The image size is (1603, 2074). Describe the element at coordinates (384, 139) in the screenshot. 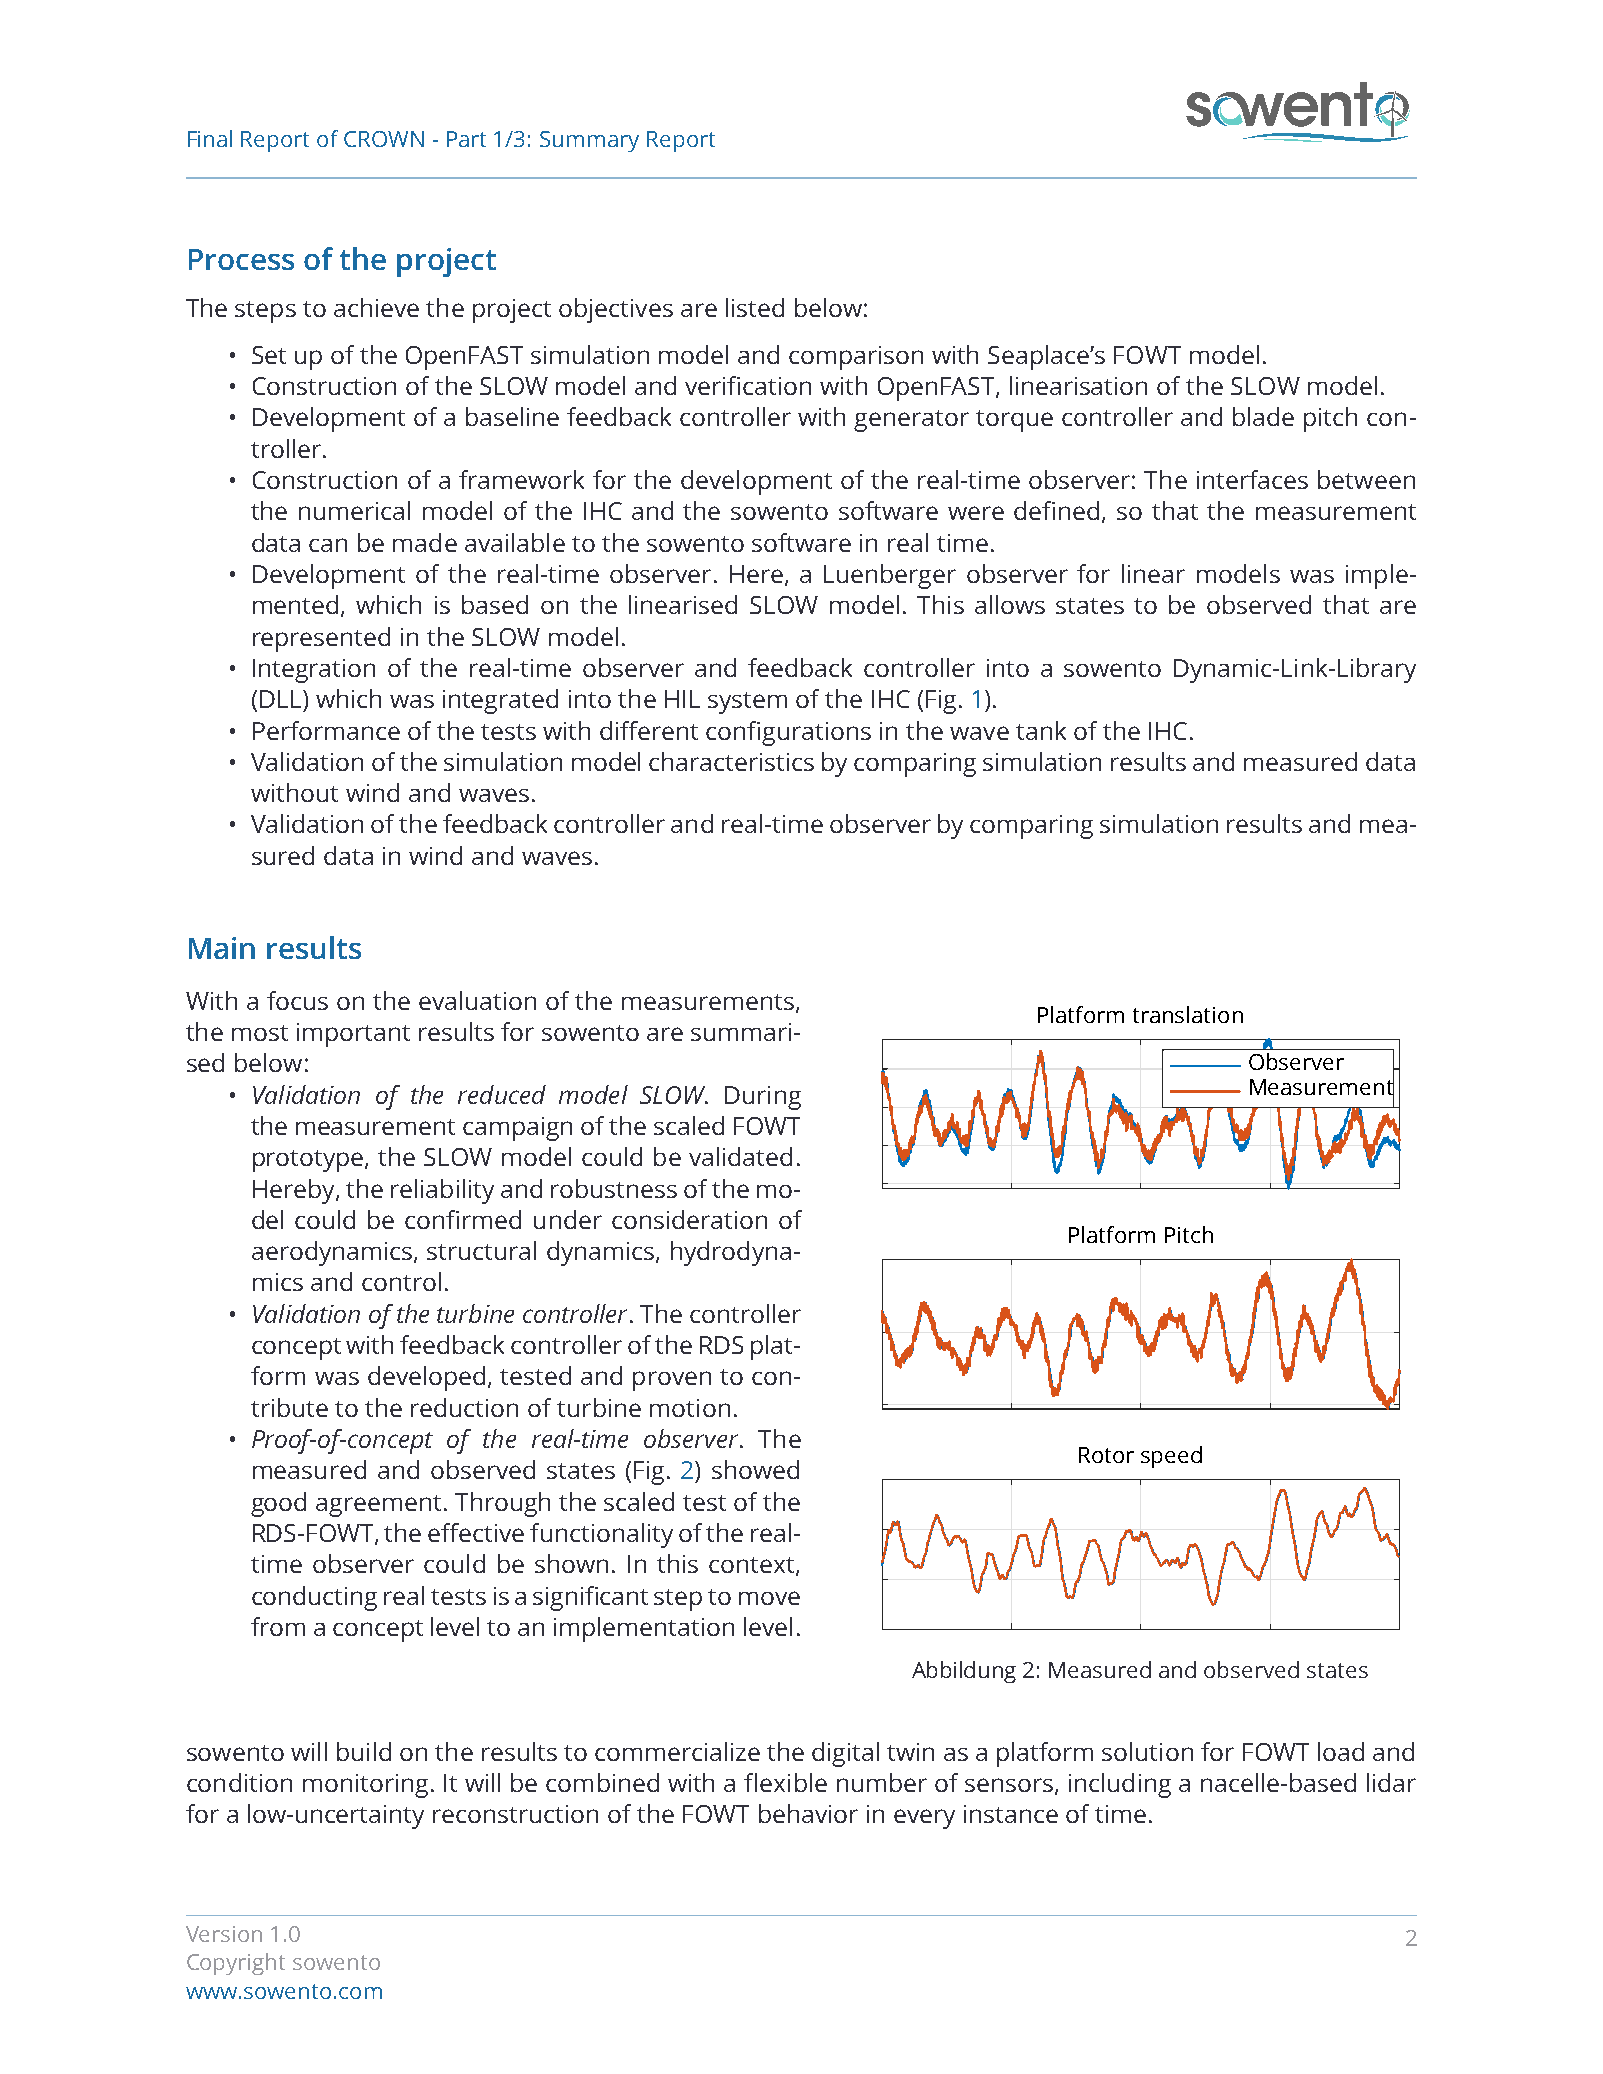

I see `CROWN` at that location.
